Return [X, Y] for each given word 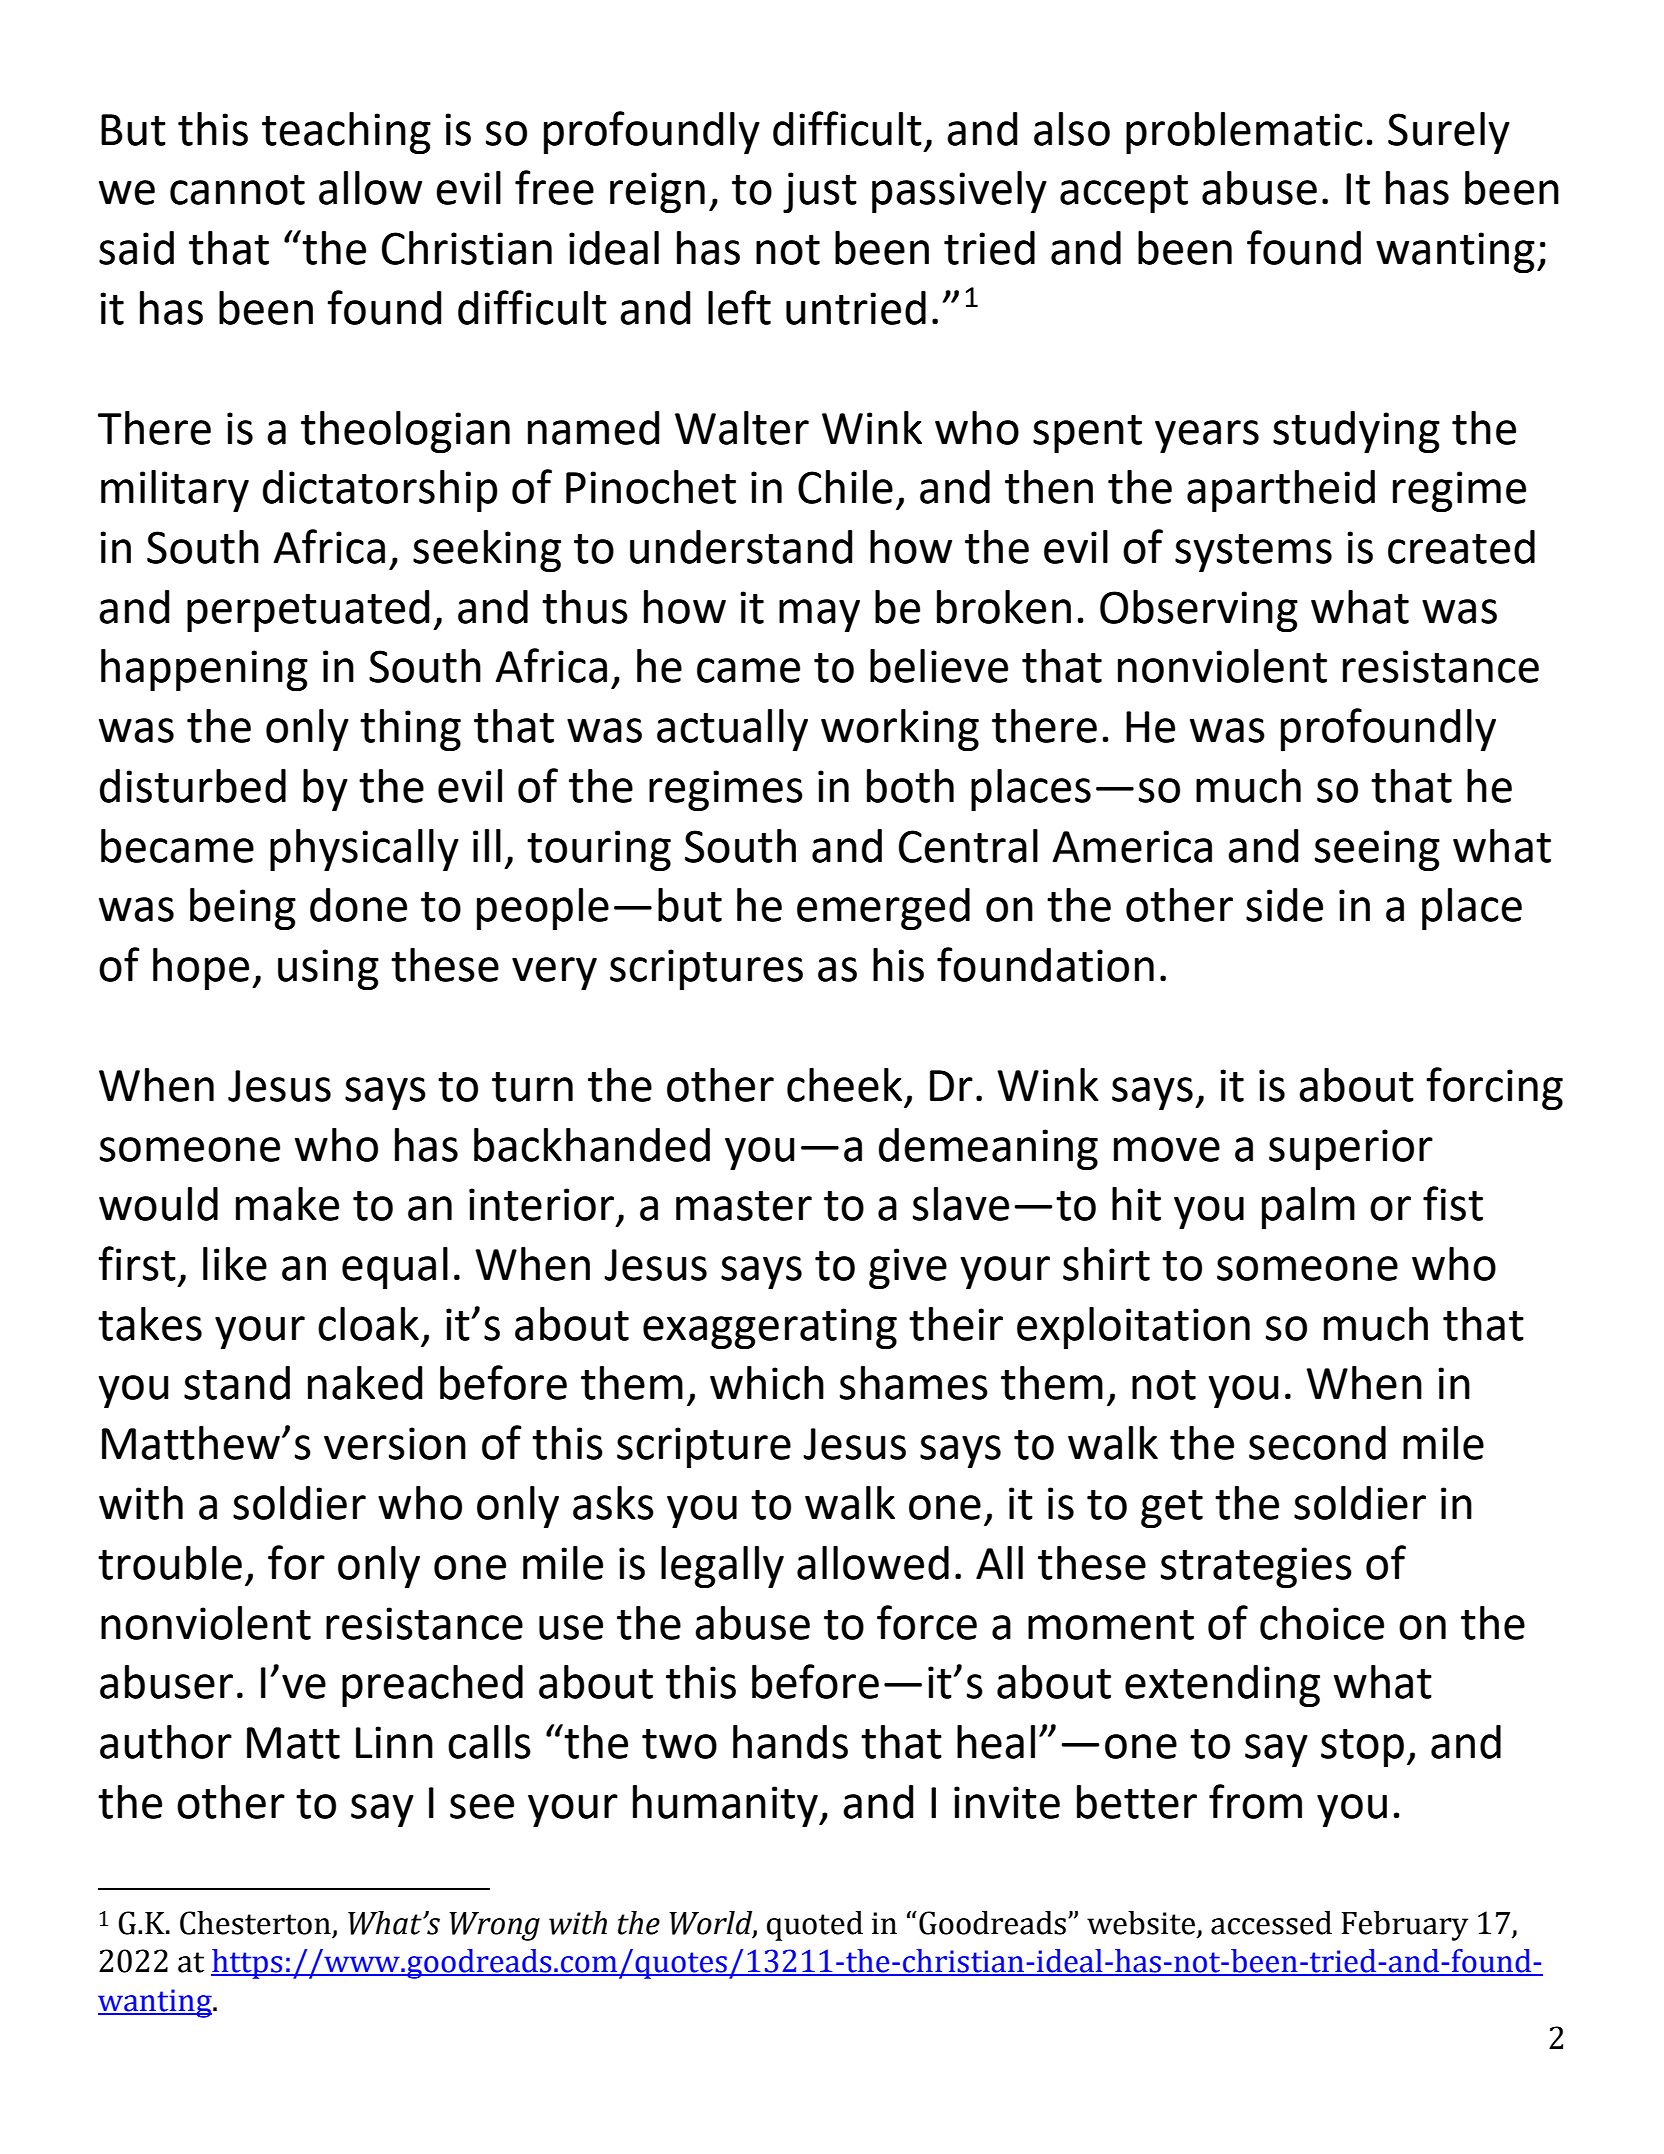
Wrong [494, 1926]
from [1255, 1801]
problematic [1244, 133]
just [820, 192]
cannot [237, 190]
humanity [726, 1806]
